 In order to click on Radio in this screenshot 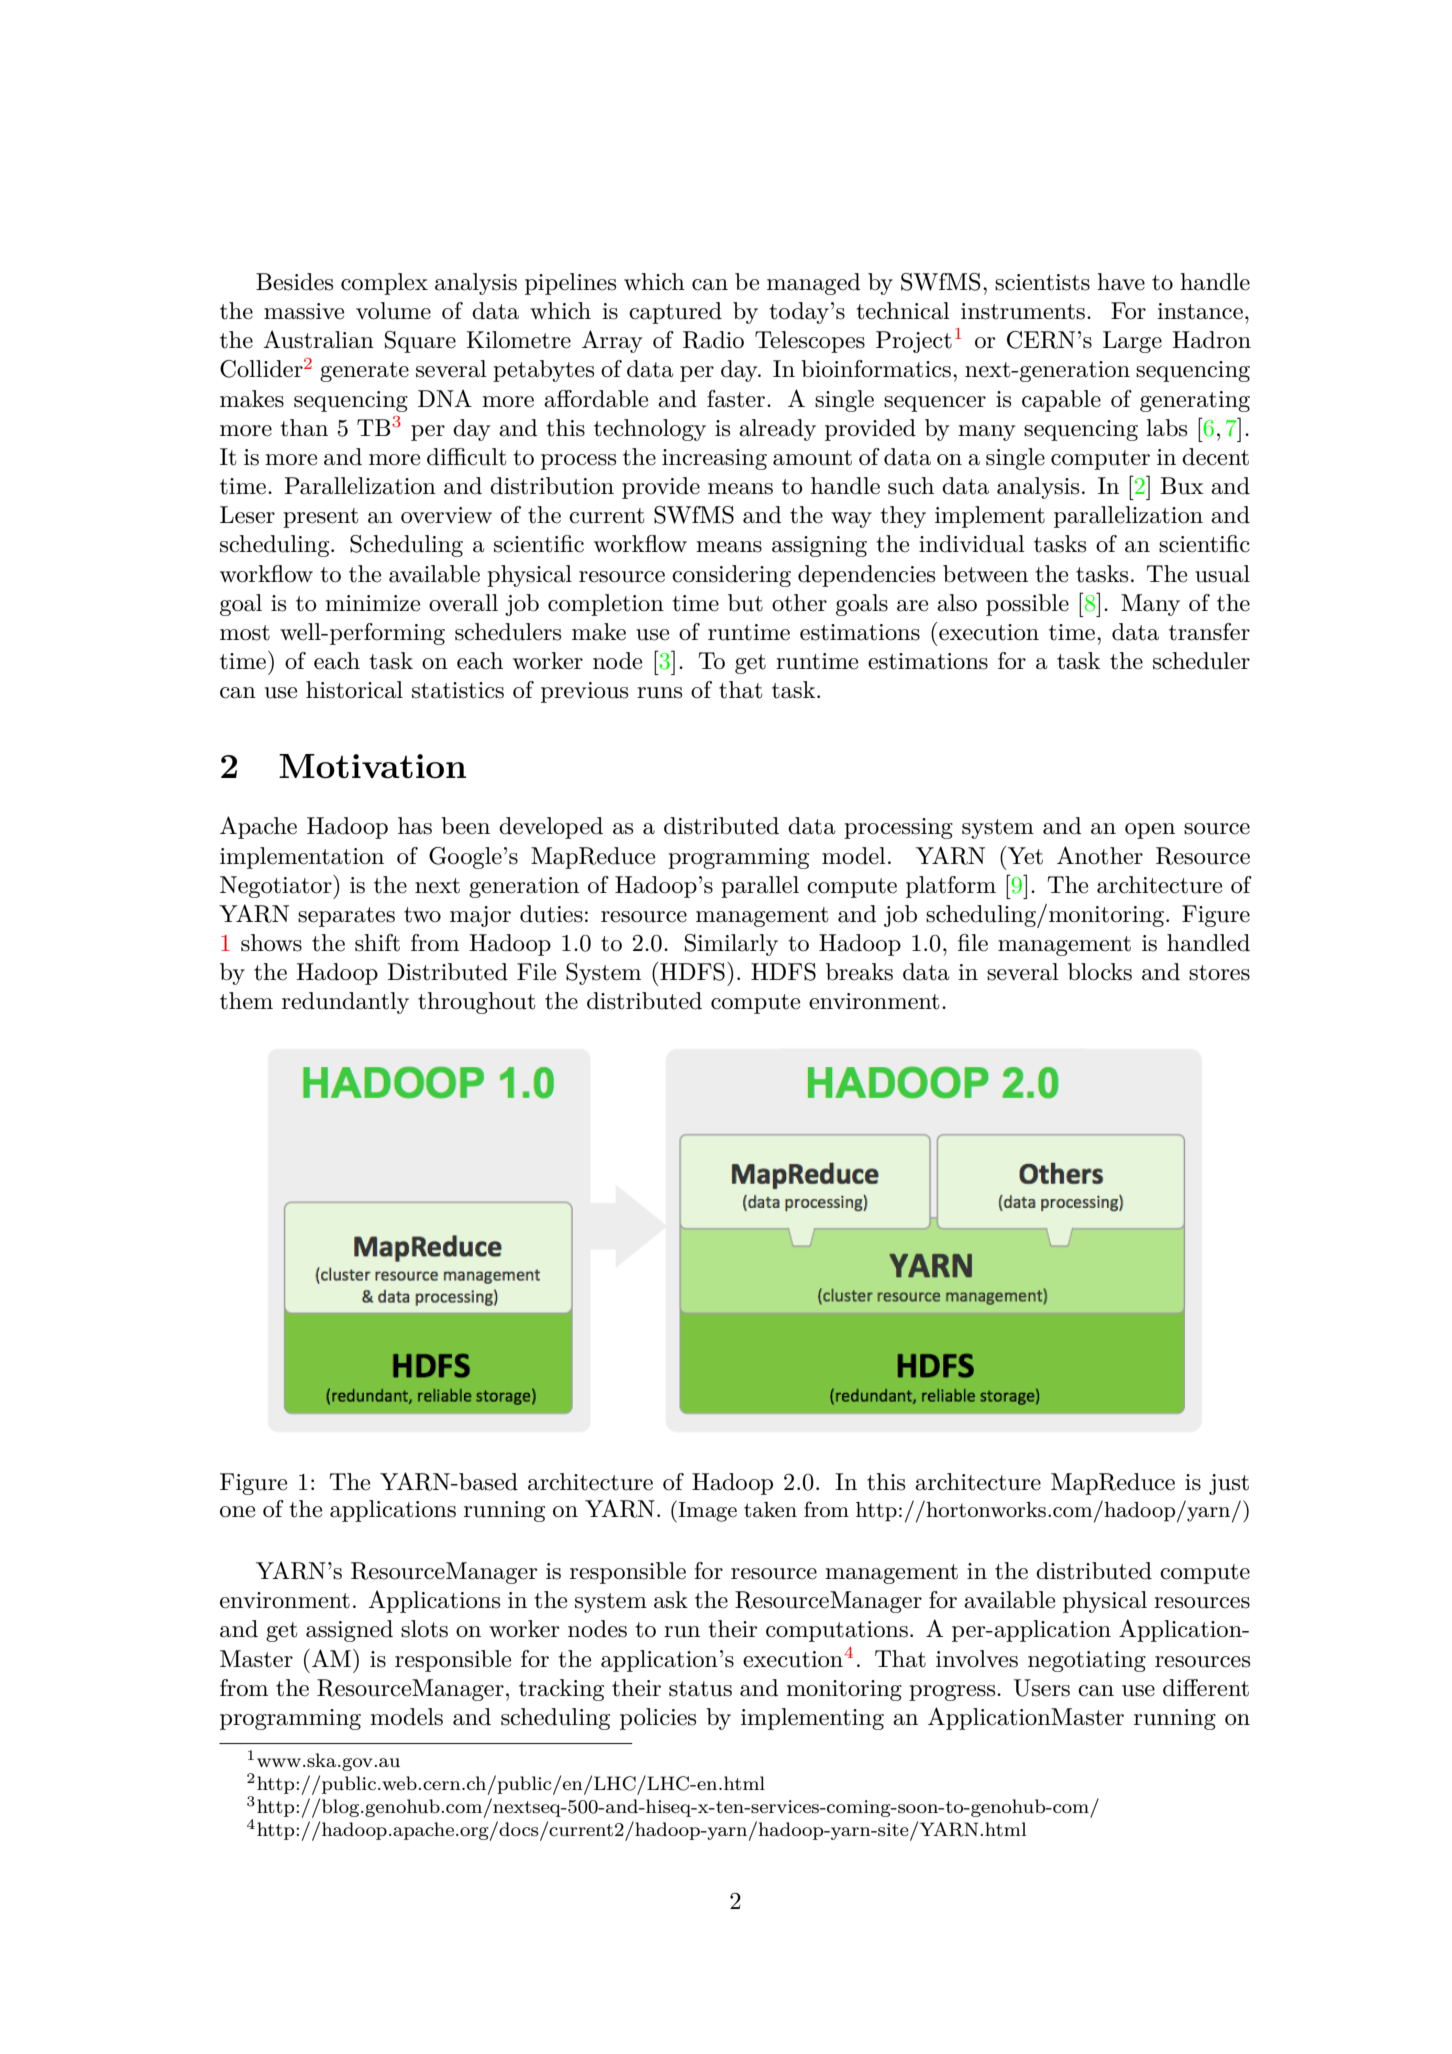, I will do `click(713, 340)`.
